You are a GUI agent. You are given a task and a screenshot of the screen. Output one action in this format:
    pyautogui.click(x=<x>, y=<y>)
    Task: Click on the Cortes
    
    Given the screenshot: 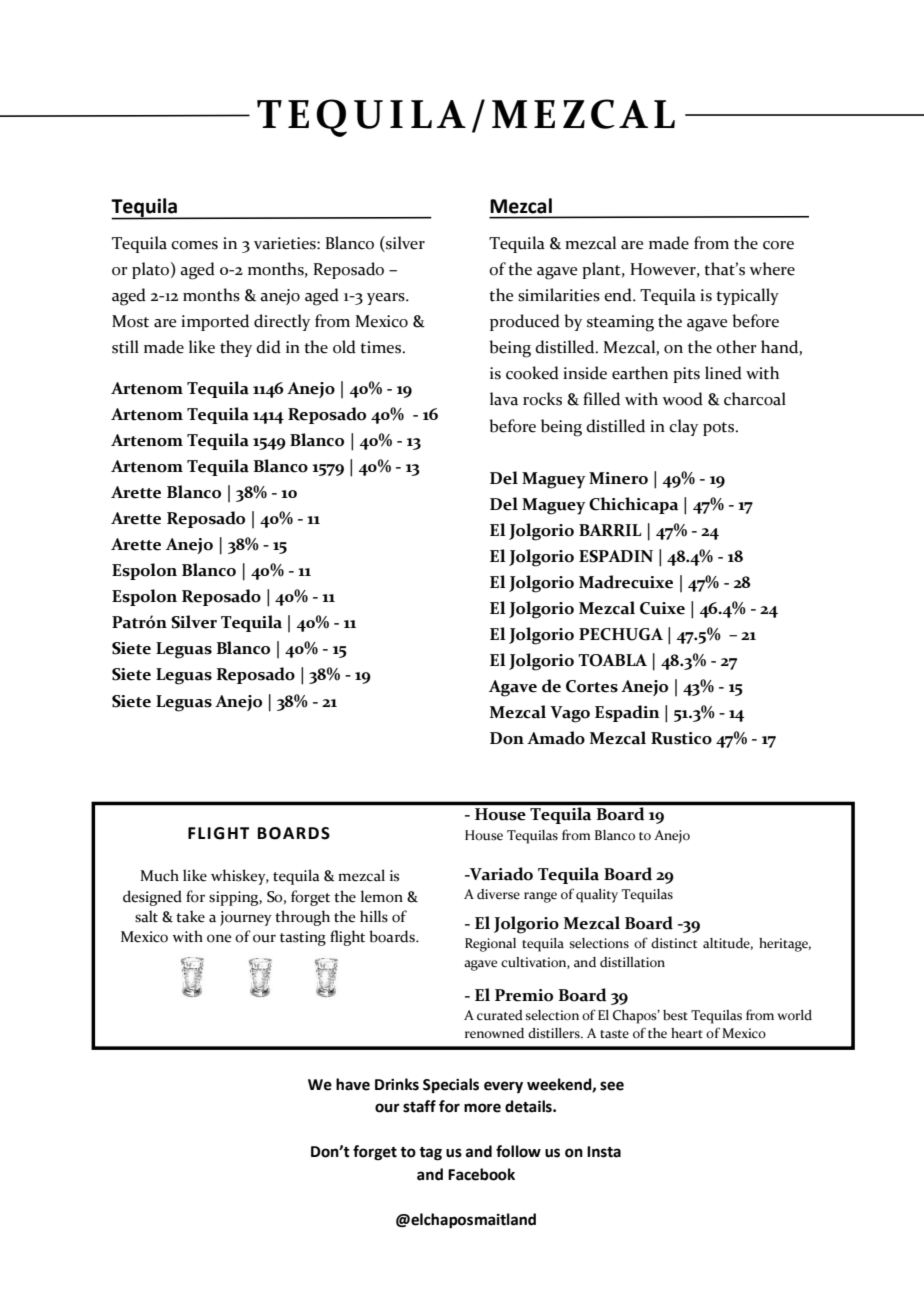 What is the action you would take?
    pyautogui.click(x=592, y=686)
